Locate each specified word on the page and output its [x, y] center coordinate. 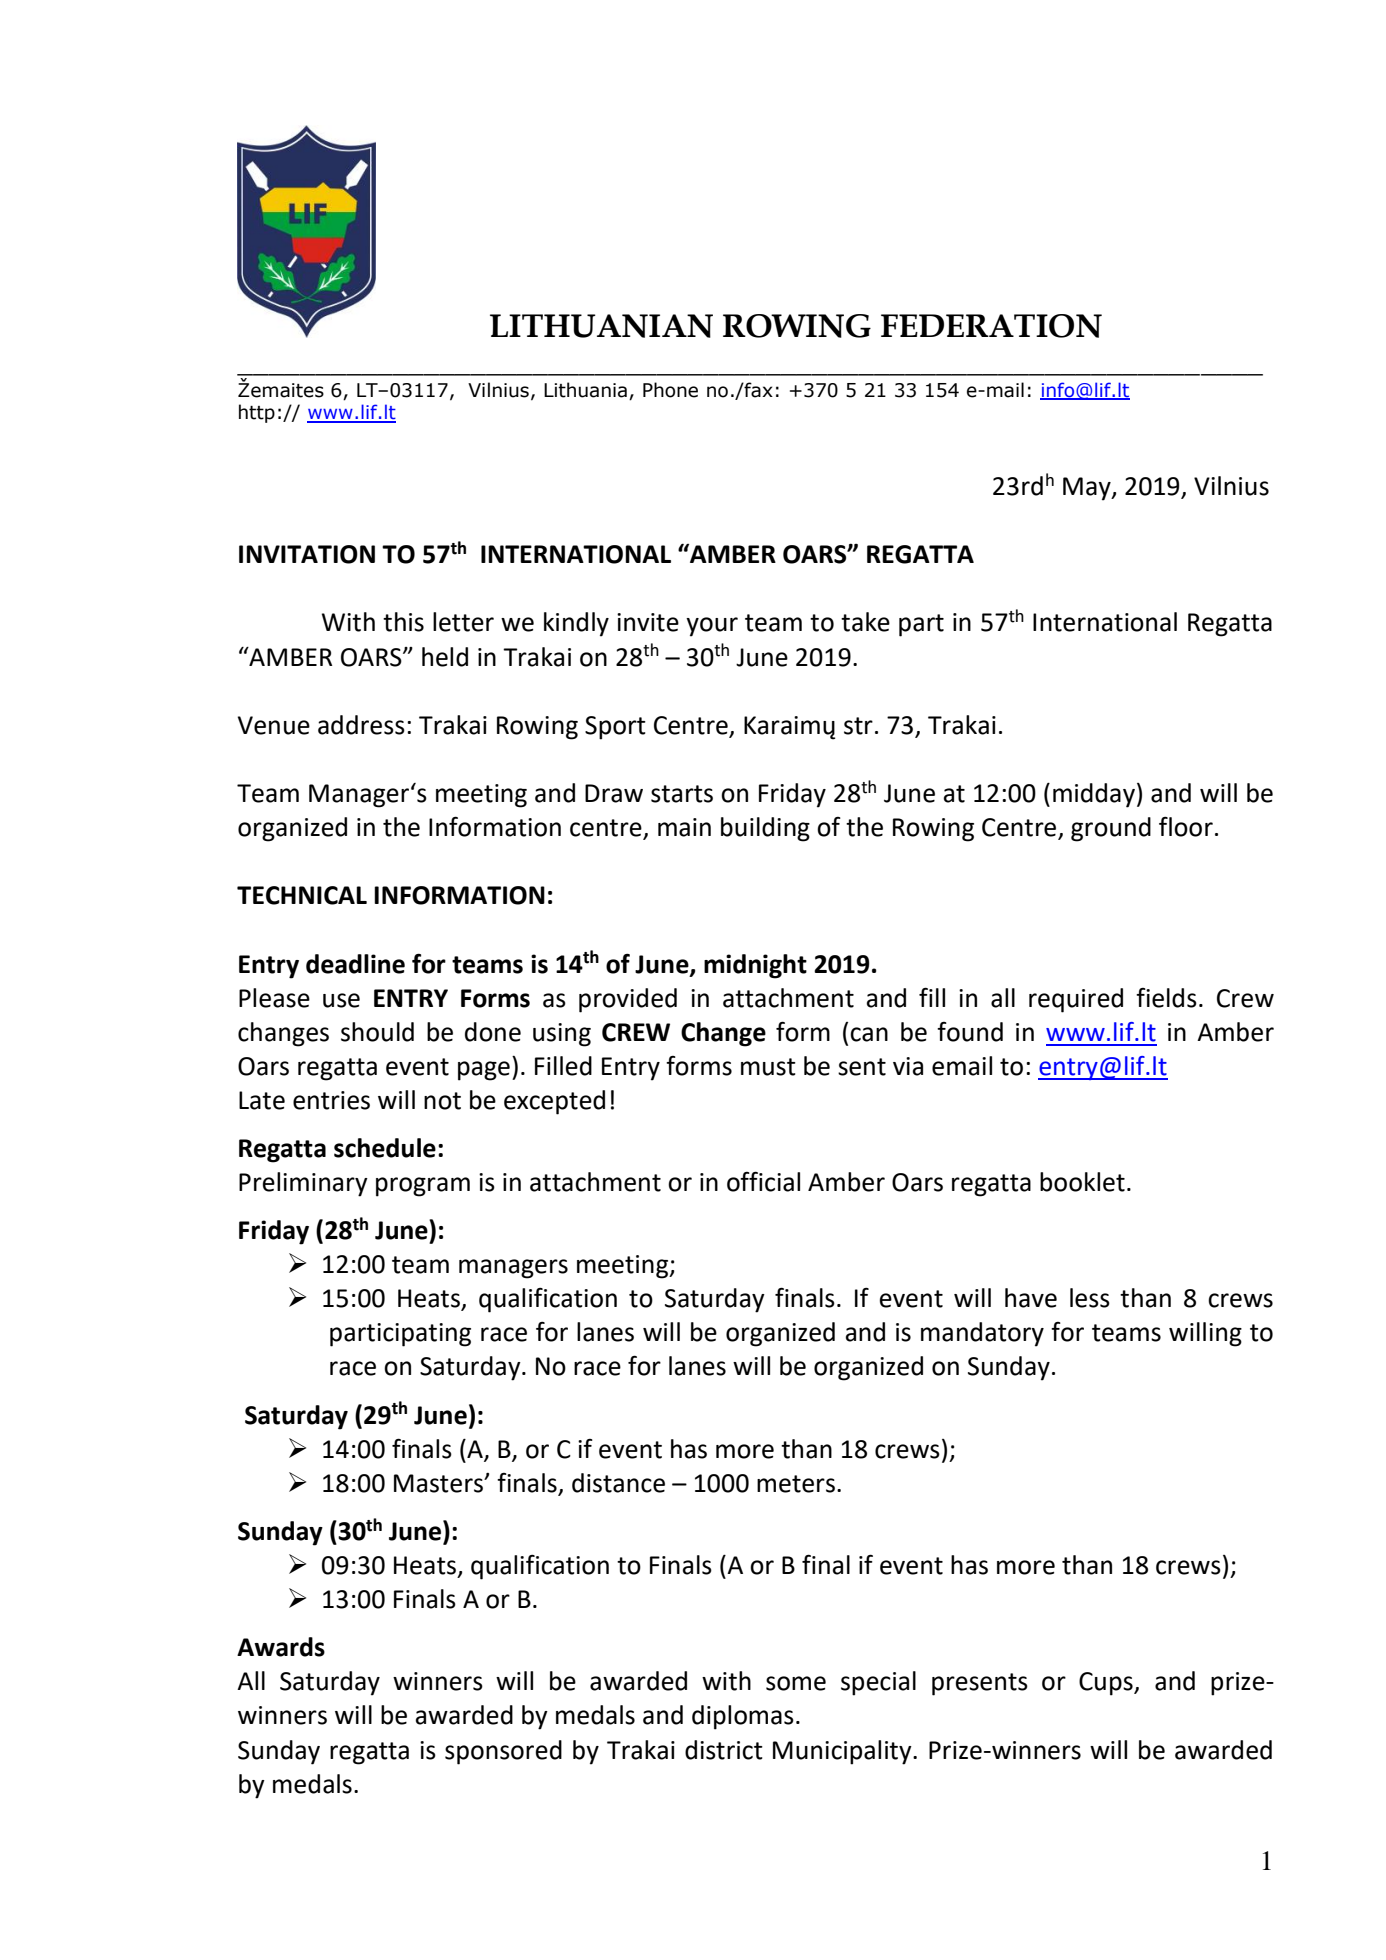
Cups [1107, 1684]
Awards [281, 1647]
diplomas [743, 1717]
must [768, 1067]
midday [1094, 795]
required [1076, 1000]
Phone [670, 390]
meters [796, 1484]
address [361, 725]
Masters [439, 1483]
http [257, 413]
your [712, 627]
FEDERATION [991, 326]
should [377, 1032]
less [1090, 1298]
